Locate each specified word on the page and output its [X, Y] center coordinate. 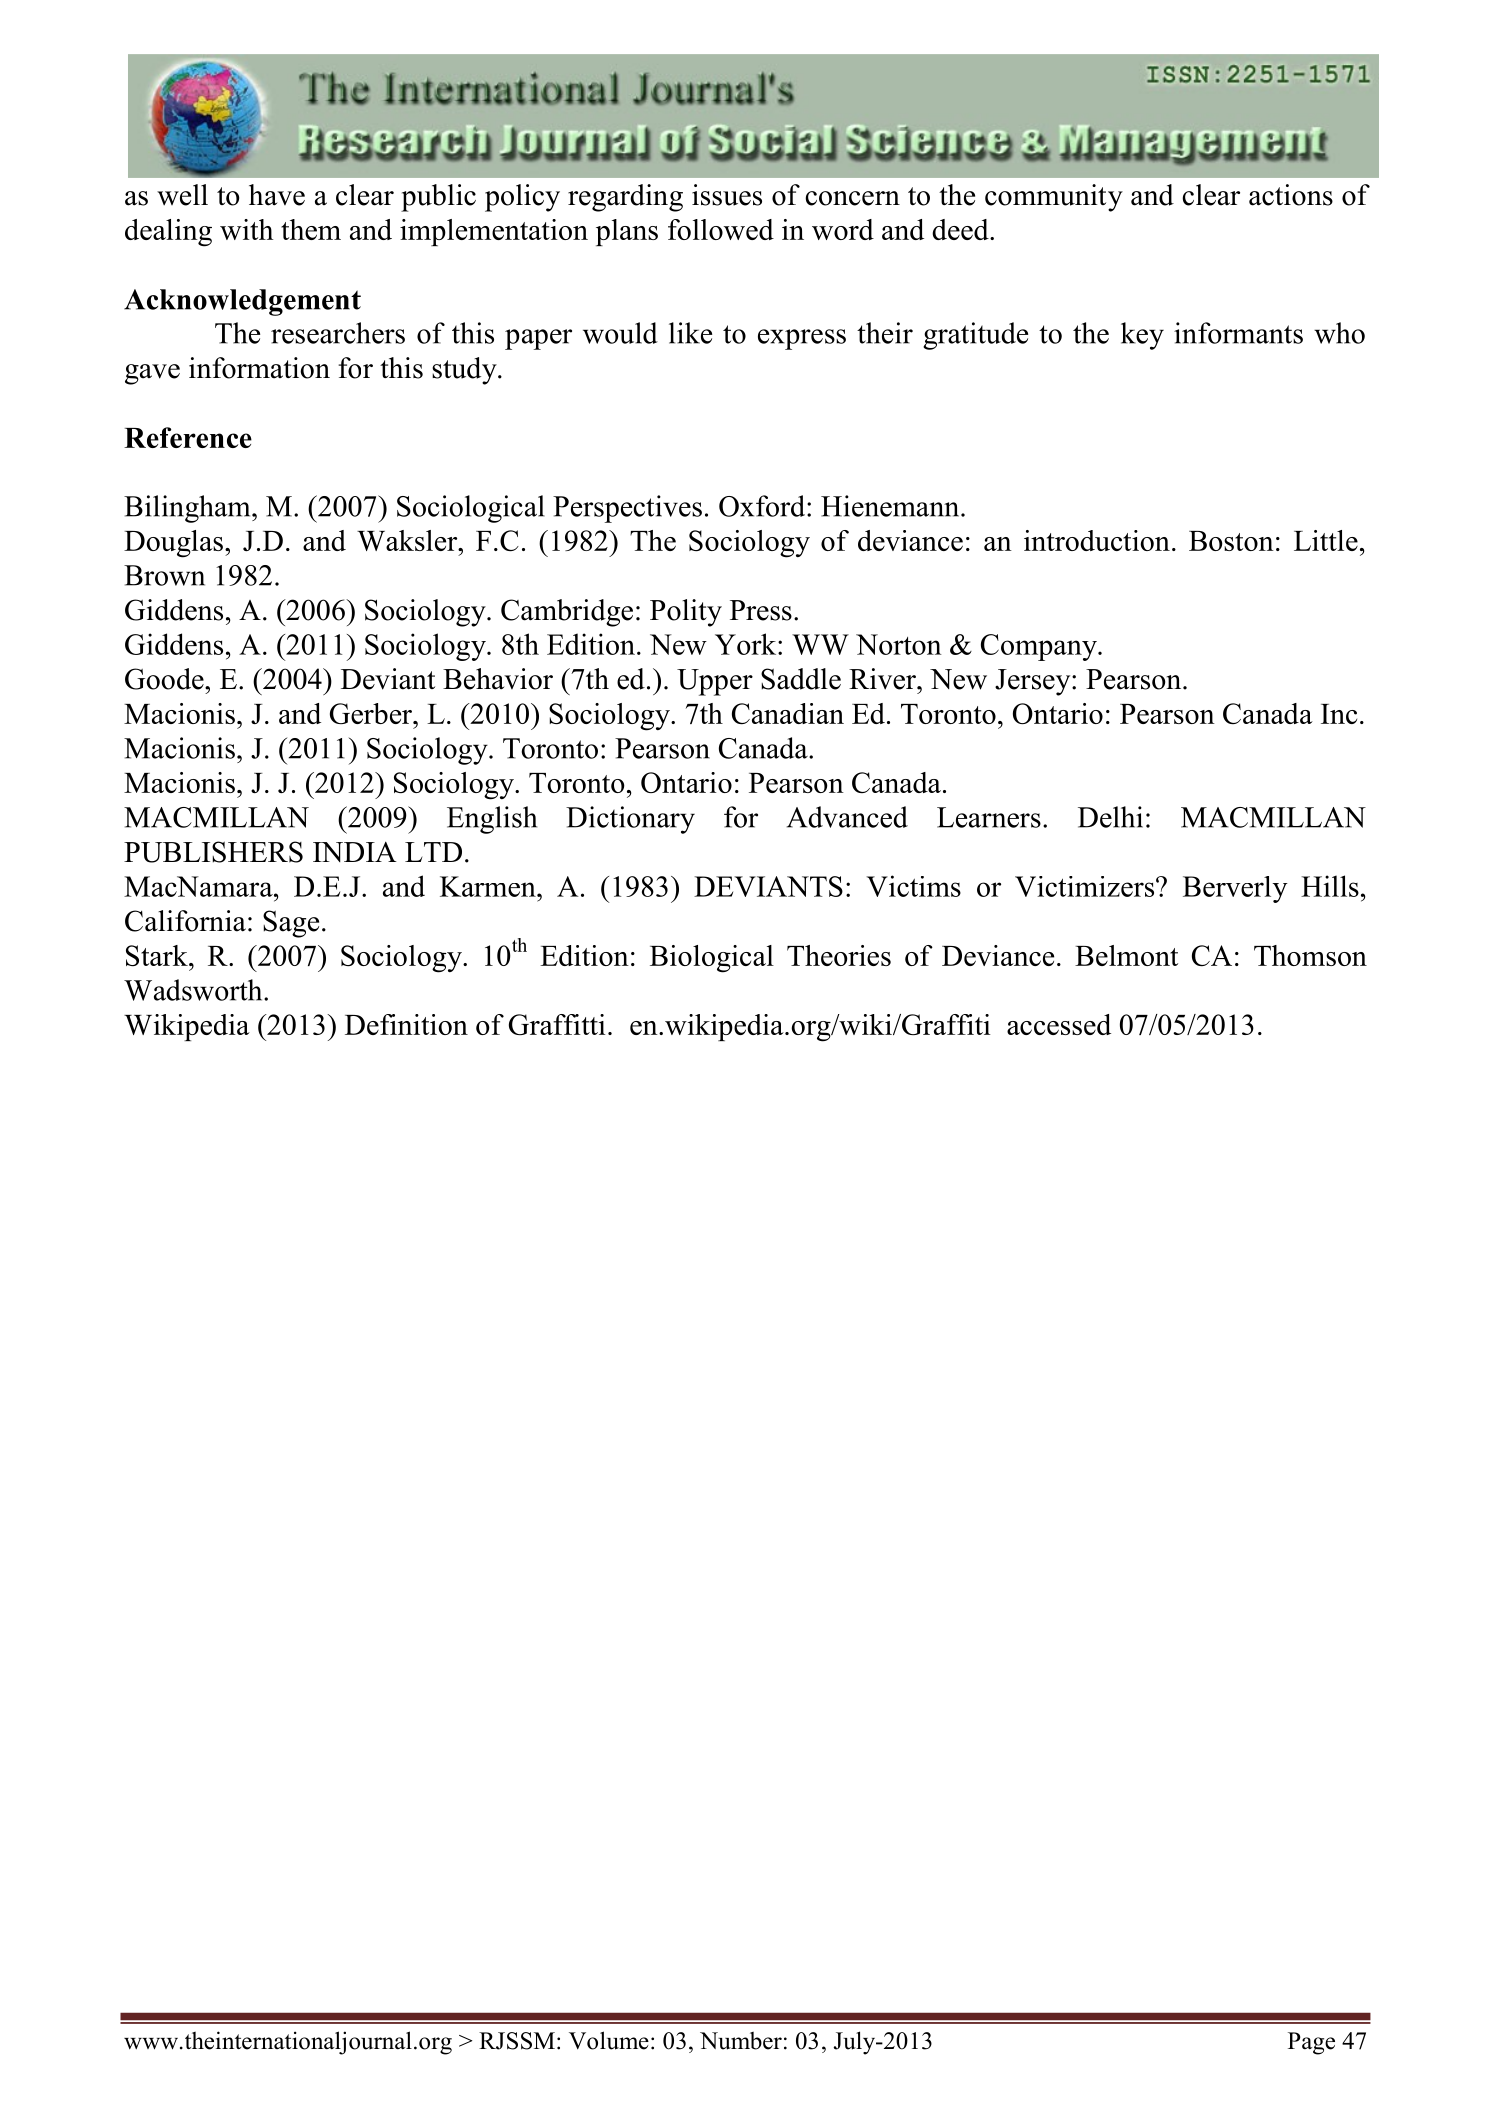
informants [1238, 333]
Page [1311, 2043]
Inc [1339, 714]
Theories [839, 955]
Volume [609, 2040]
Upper [715, 682]
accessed [1059, 1024]
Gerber [372, 713]
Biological [712, 959]
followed [721, 229]
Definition [406, 1024]
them [311, 229]
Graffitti [557, 1024]
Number [741, 2041]
